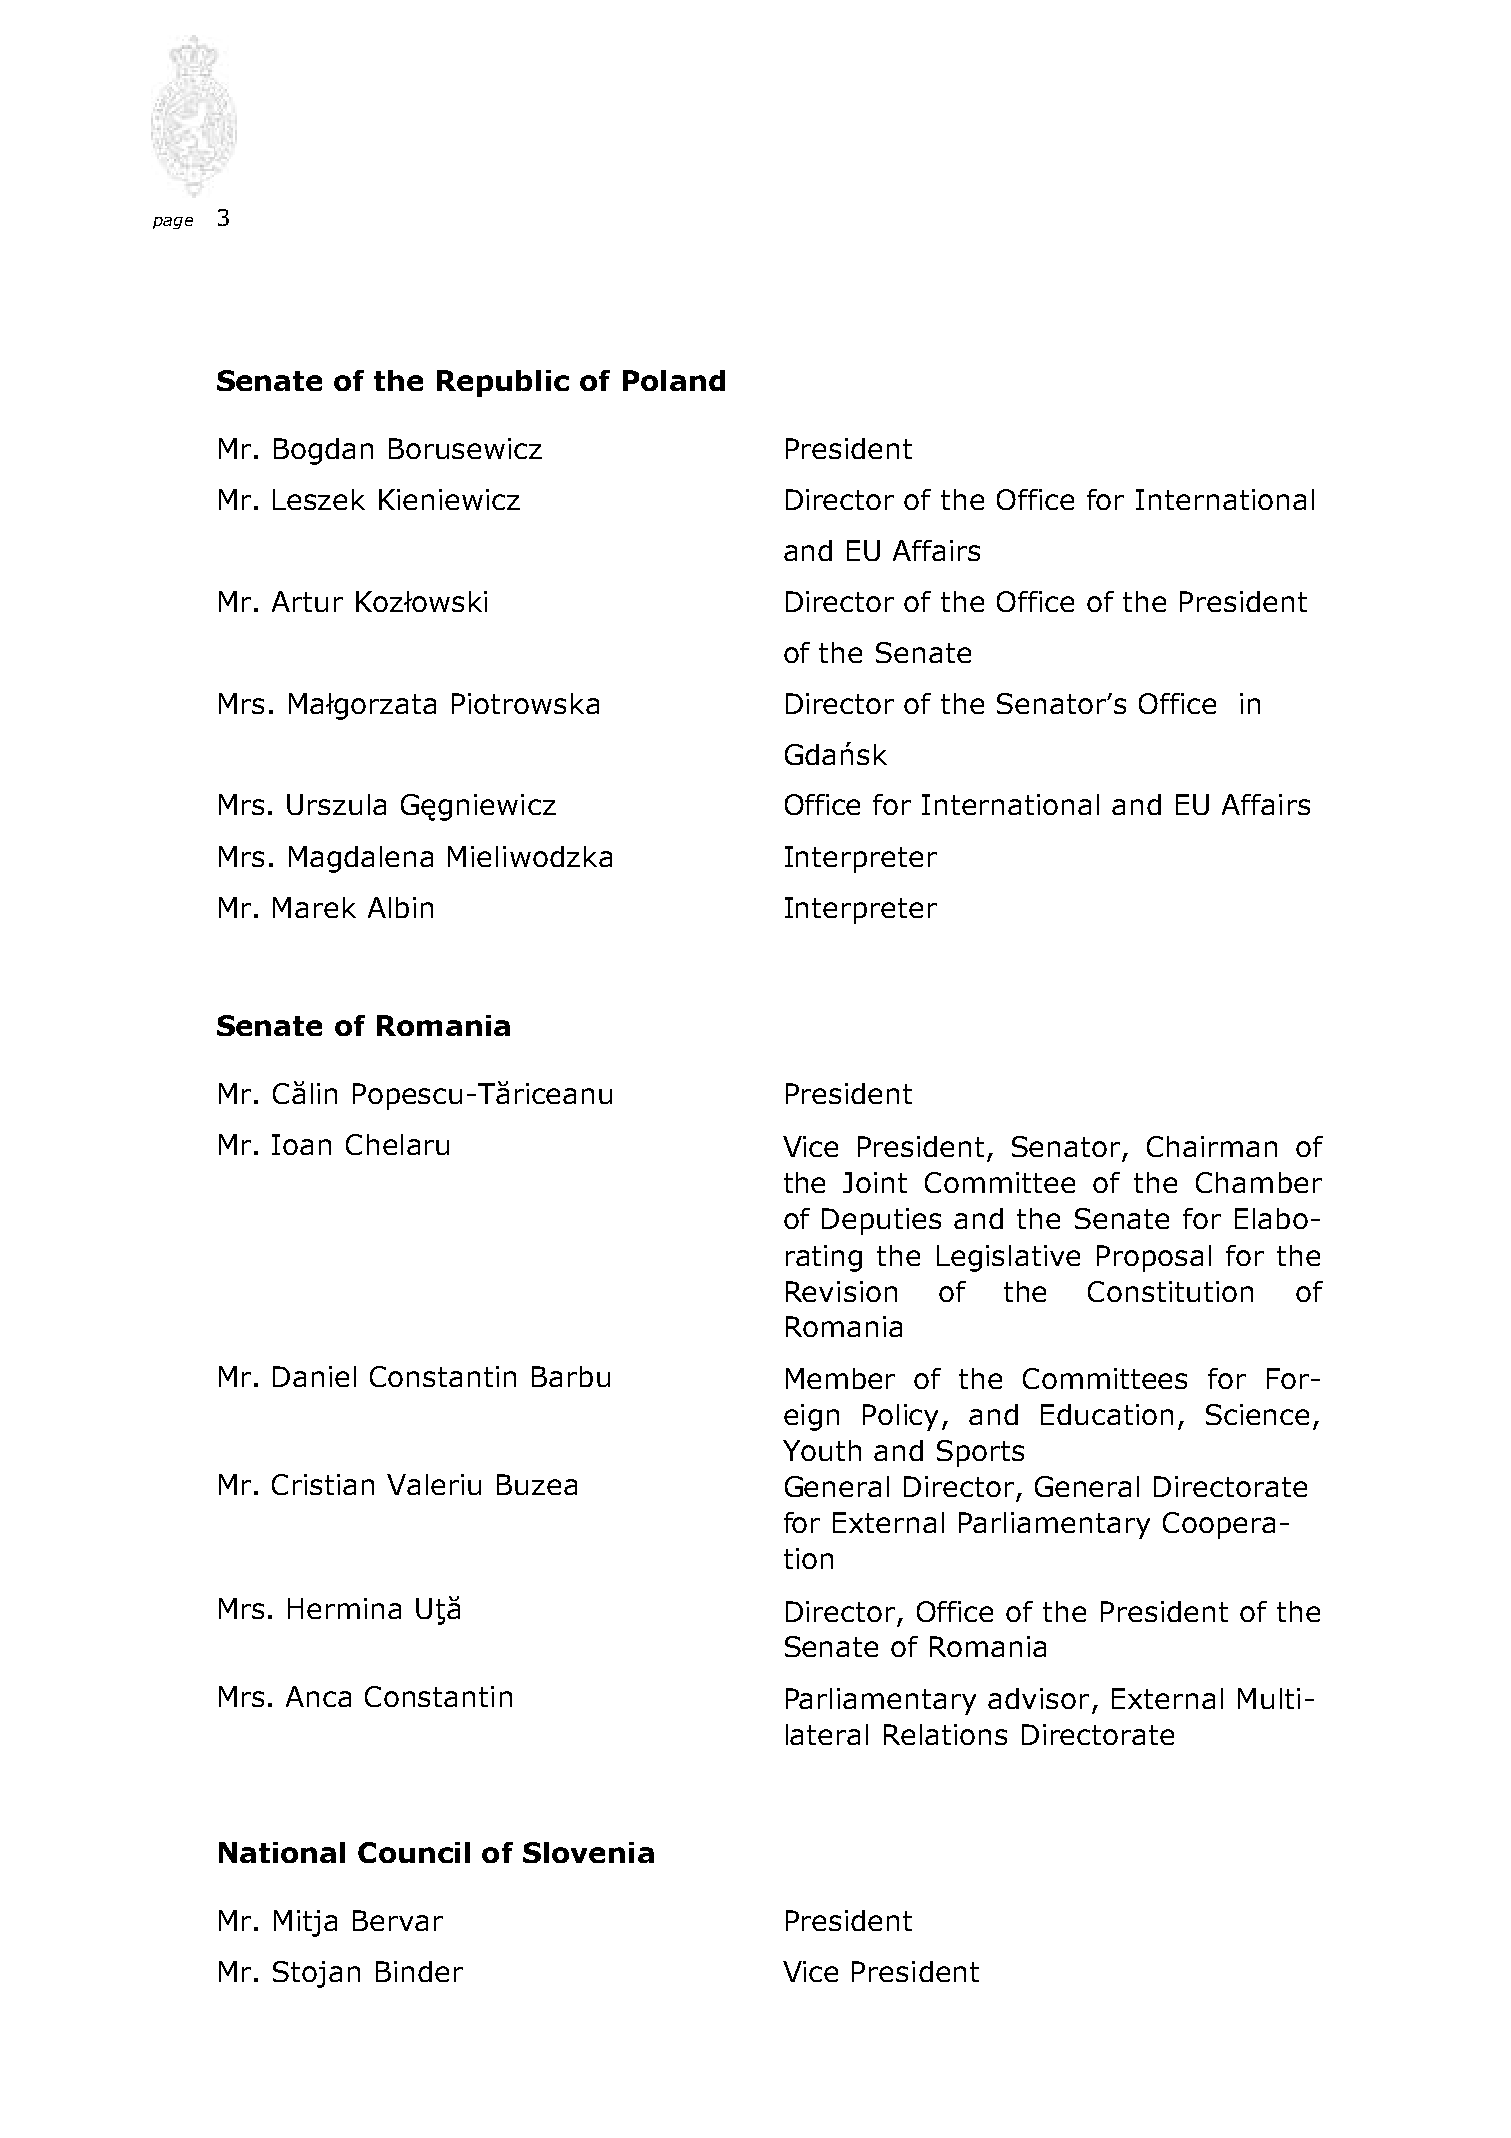 The width and height of the page is (1511, 2138). I want to click on Slovenia, so click(588, 1852).
